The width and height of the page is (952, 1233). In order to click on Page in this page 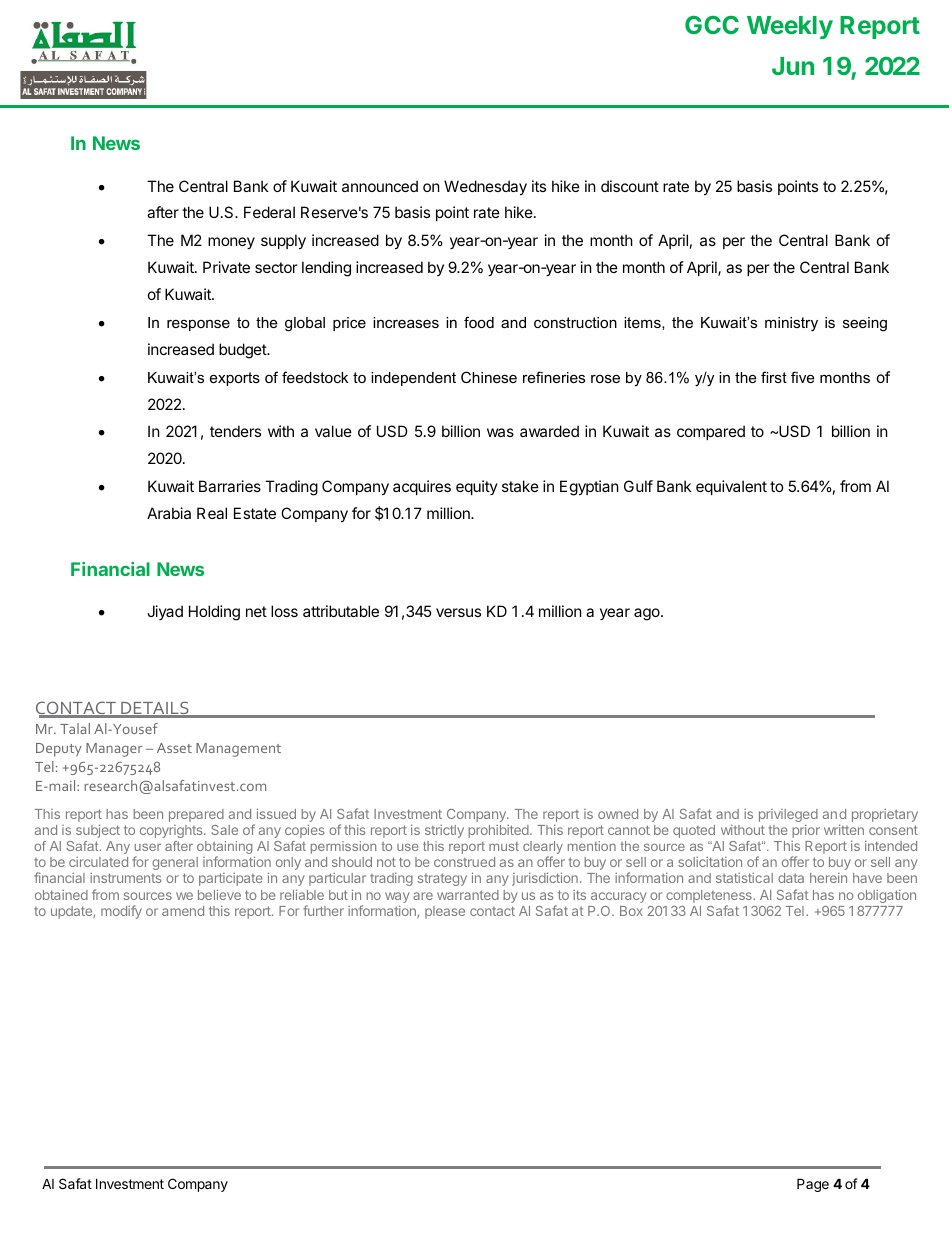, I will do `click(813, 1185)`.
